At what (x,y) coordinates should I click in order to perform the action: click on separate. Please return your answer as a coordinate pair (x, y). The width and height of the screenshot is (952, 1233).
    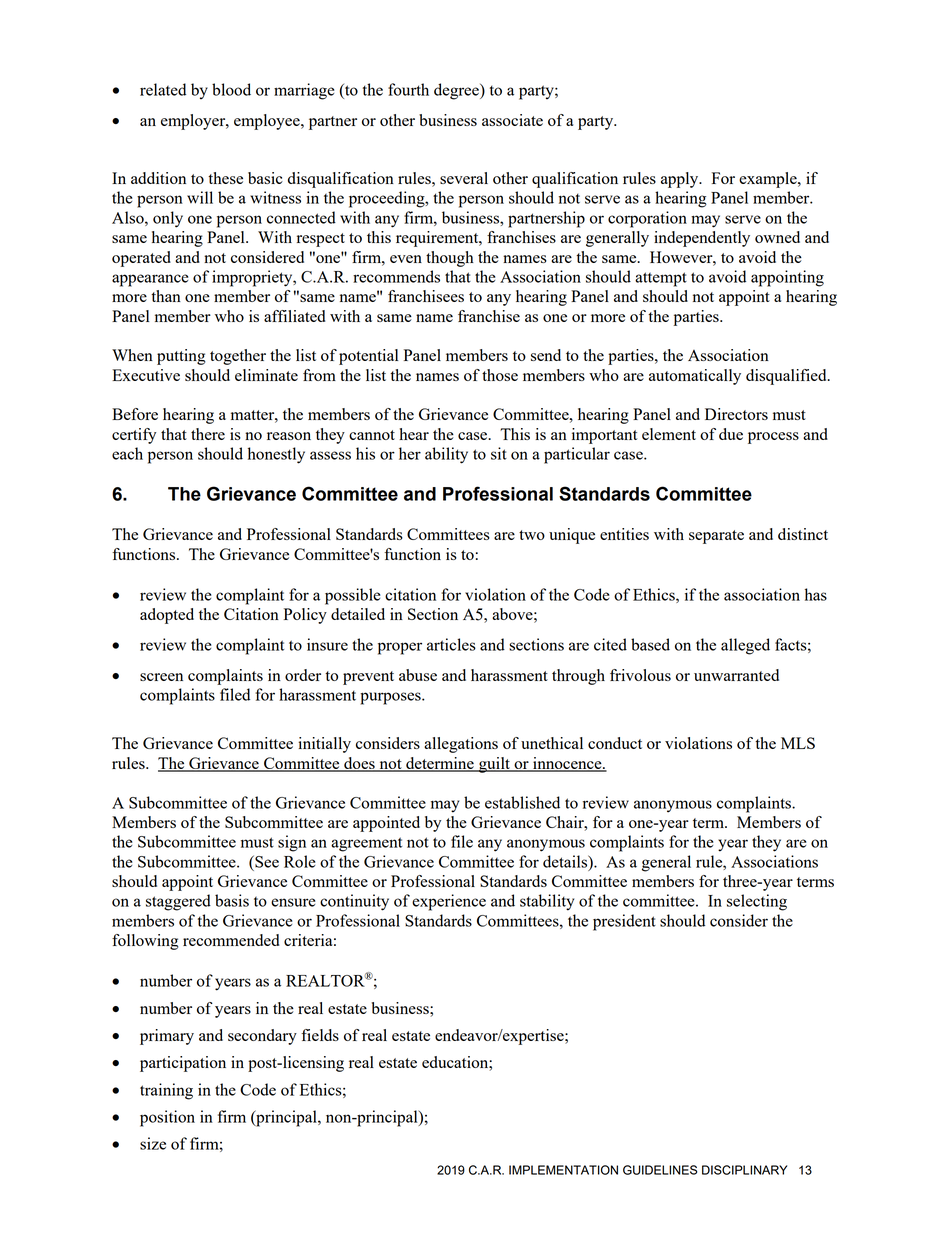
    Looking at the image, I should click on (716, 537).
